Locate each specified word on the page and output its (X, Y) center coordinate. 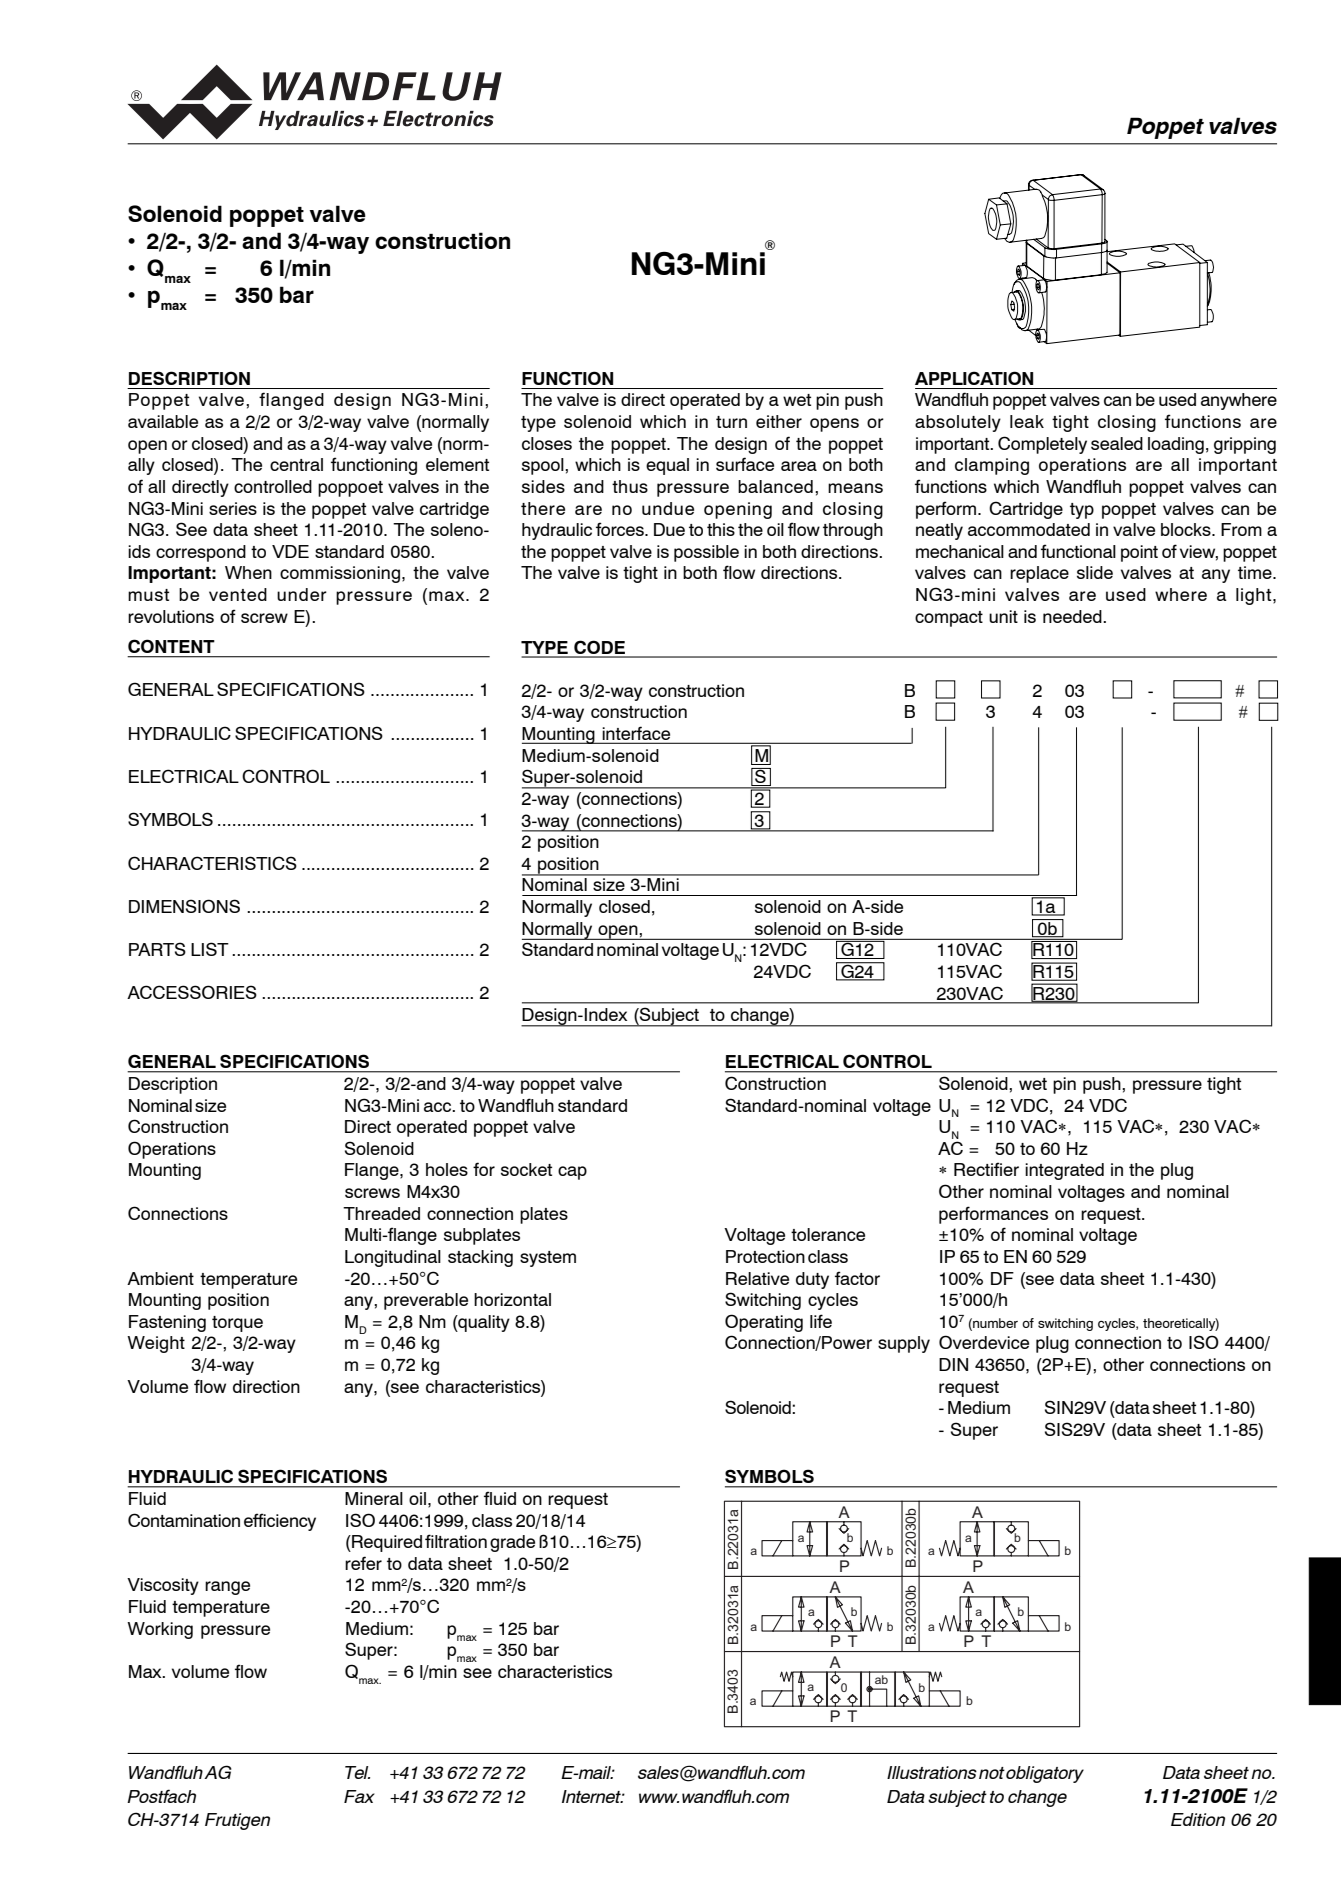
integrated (1064, 1171)
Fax (359, 1796)
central (296, 464)
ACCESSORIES (192, 992)
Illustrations (932, 1772)
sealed (1117, 443)
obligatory (1045, 1774)
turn (731, 422)
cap (572, 1173)
